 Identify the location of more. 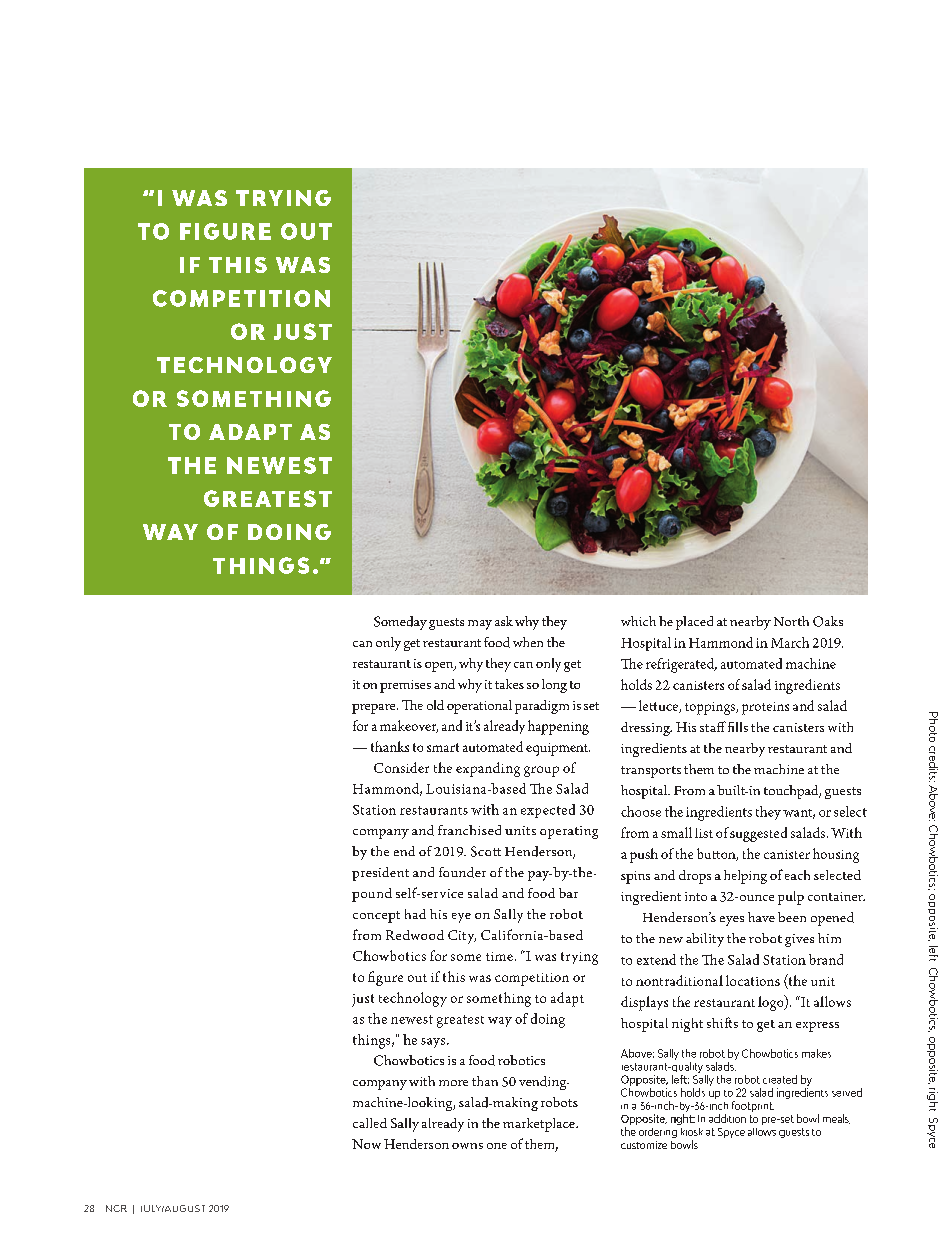
(453, 1083).
